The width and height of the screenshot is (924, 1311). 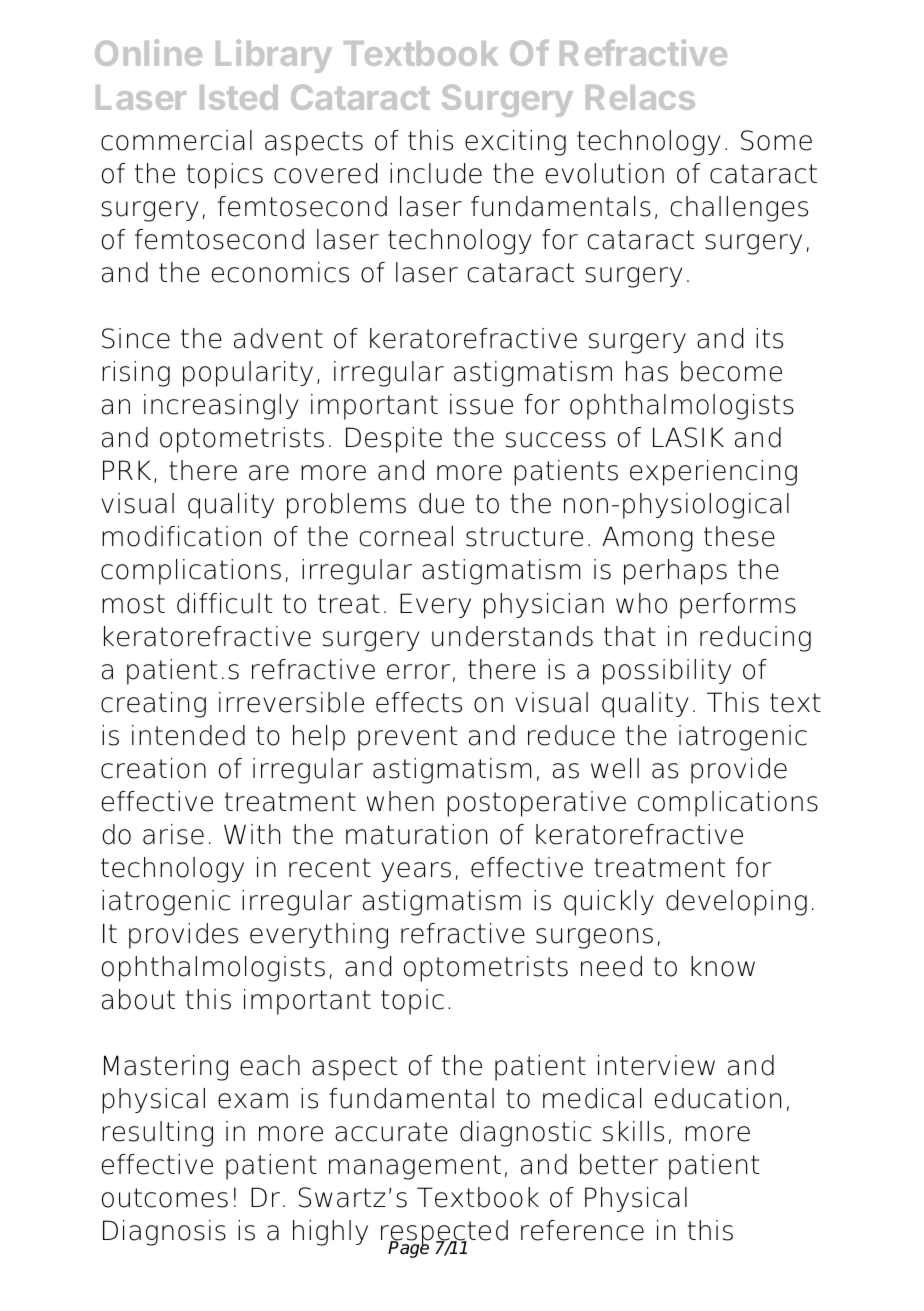 I want to click on outcomes, so click(x=165, y=1198).
